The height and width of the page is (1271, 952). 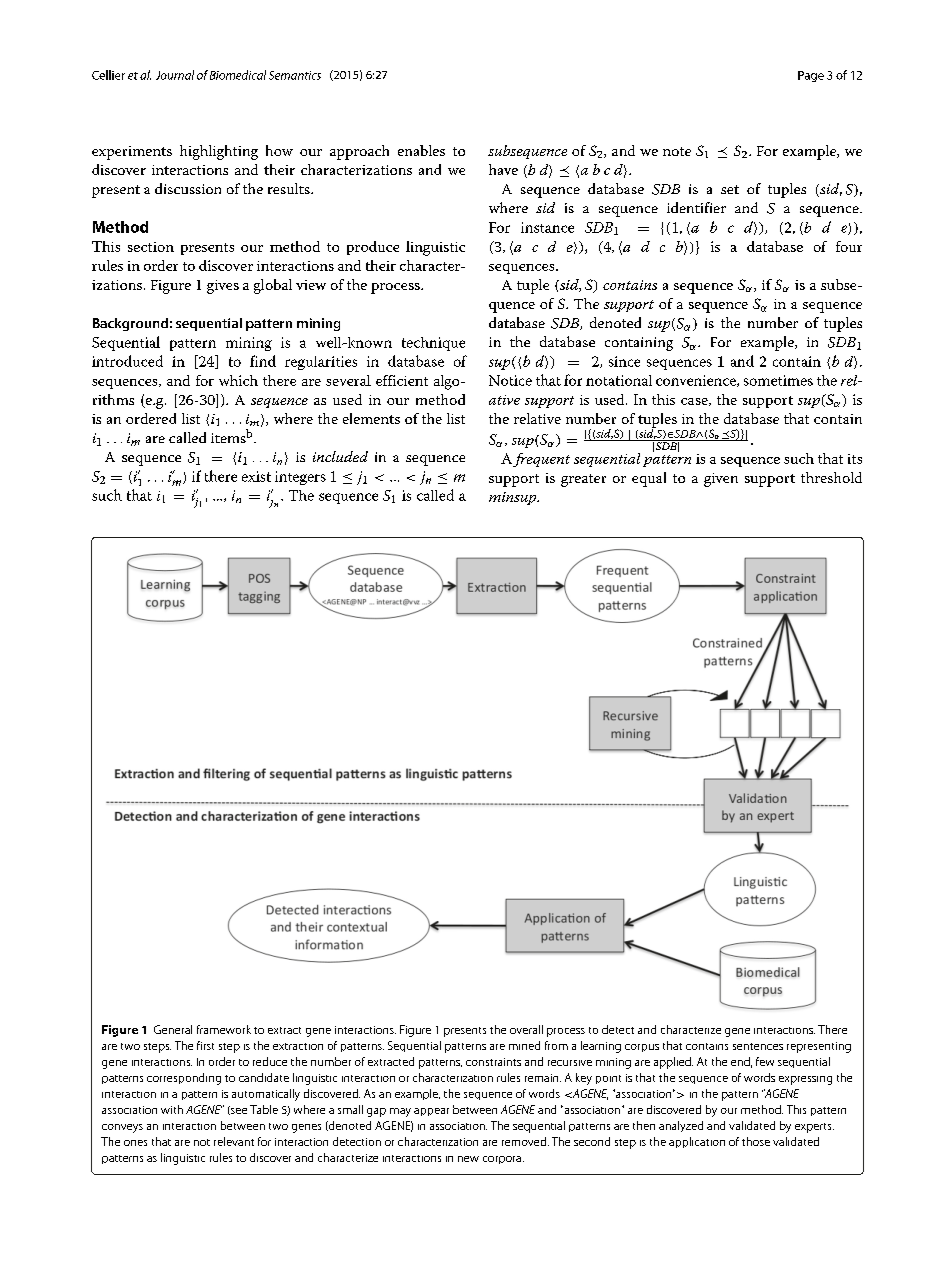 What do you see at coordinates (811, 76) in the page?
I see `Page` at bounding box center [811, 76].
